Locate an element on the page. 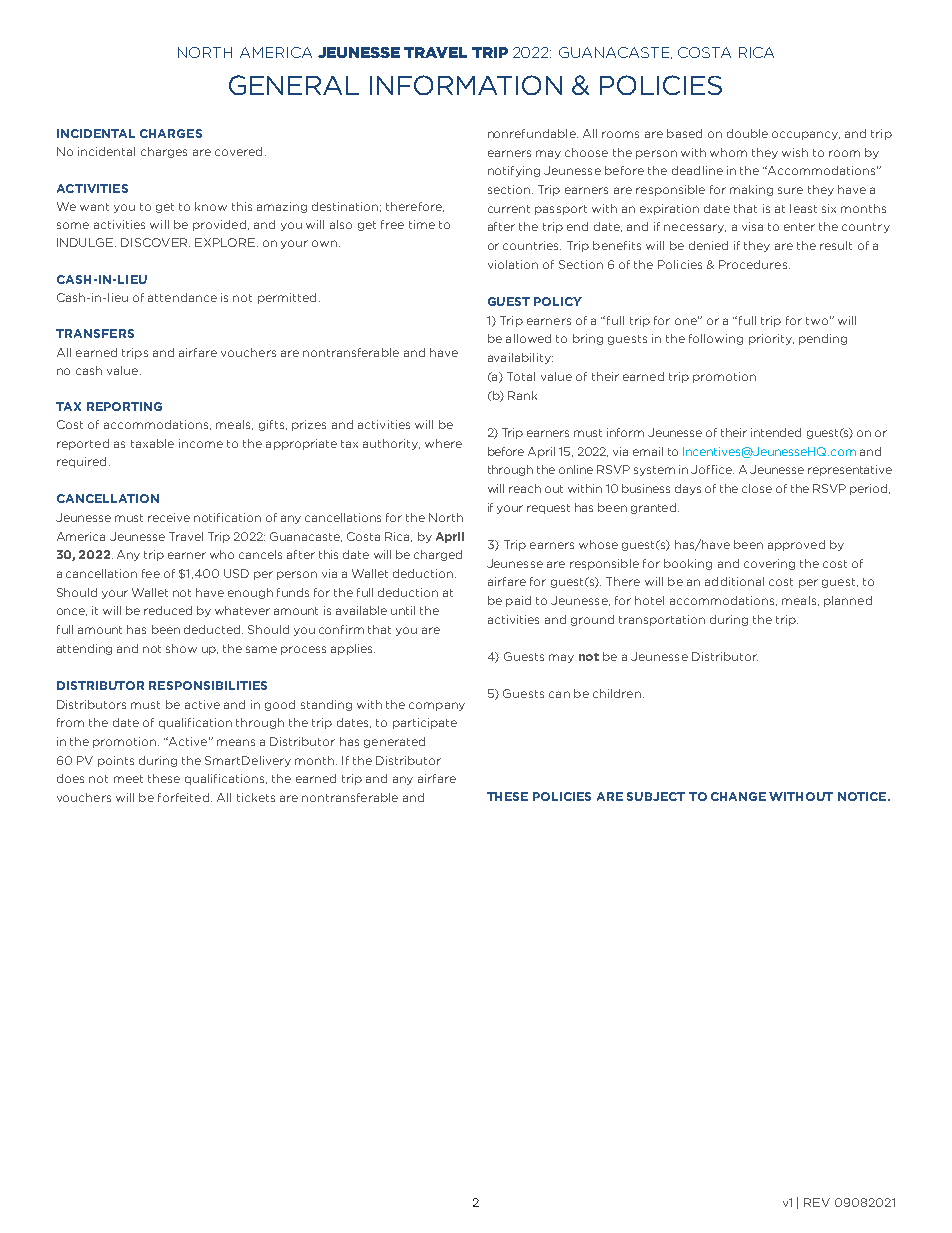 This image has height=1233, width=952. generated is located at coordinates (394, 742).
